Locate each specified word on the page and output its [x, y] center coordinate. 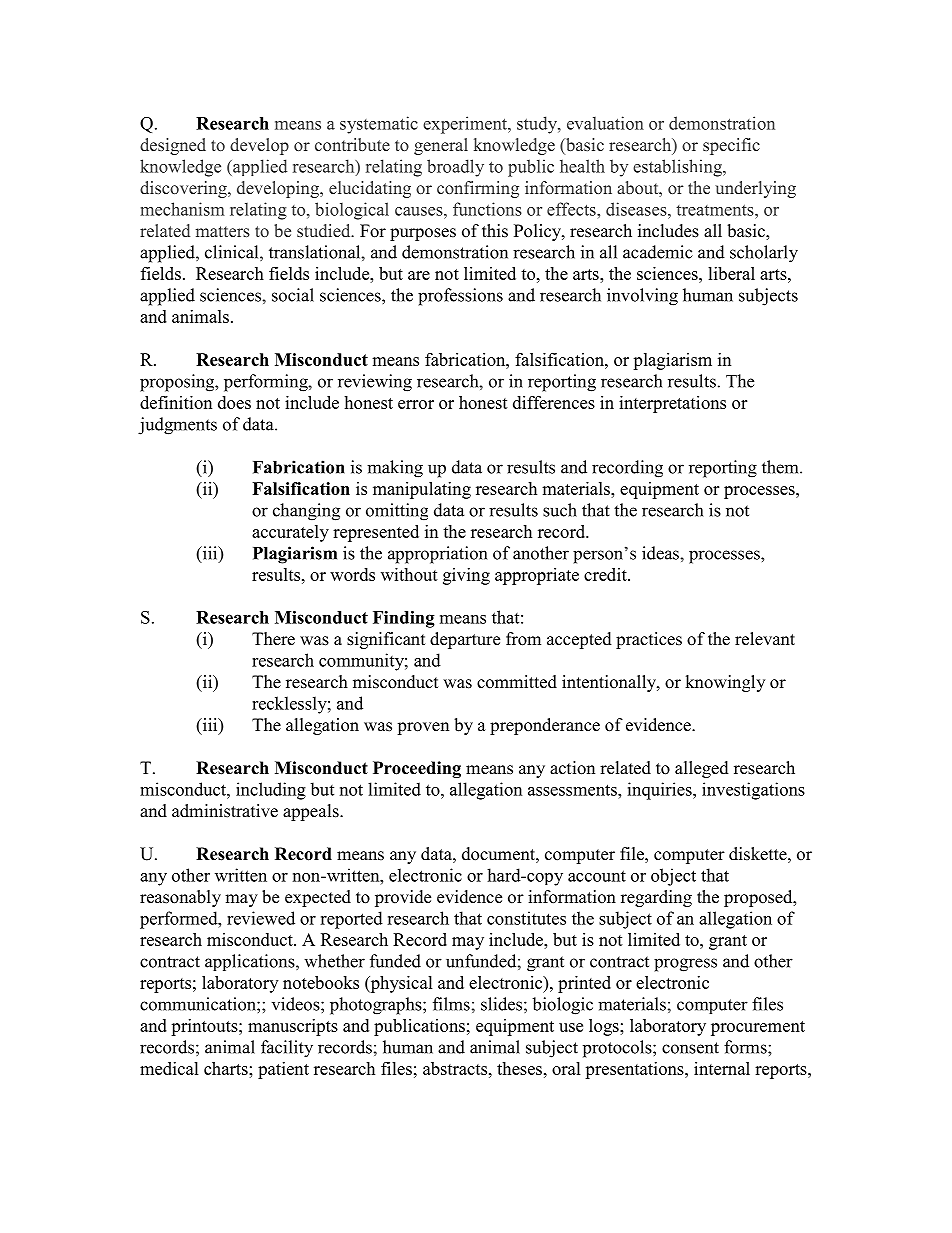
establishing [678, 168]
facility [287, 1049]
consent [690, 1048]
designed [173, 146]
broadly [455, 168]
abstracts [456, 1068]
